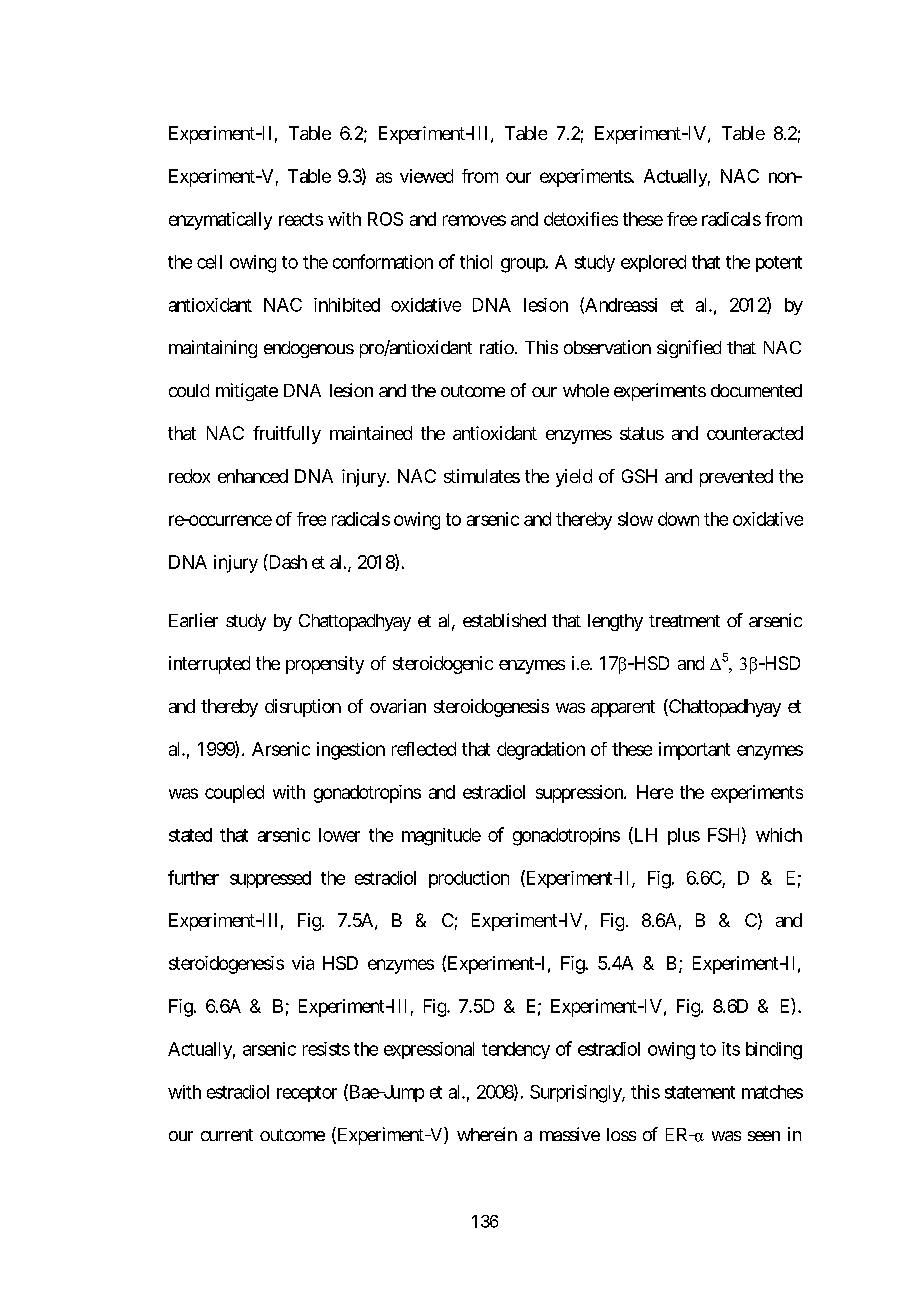 This document has width=924, height=1308. Describe the element at coordinates (684, 836) in the document. I see `plus` at that location.
